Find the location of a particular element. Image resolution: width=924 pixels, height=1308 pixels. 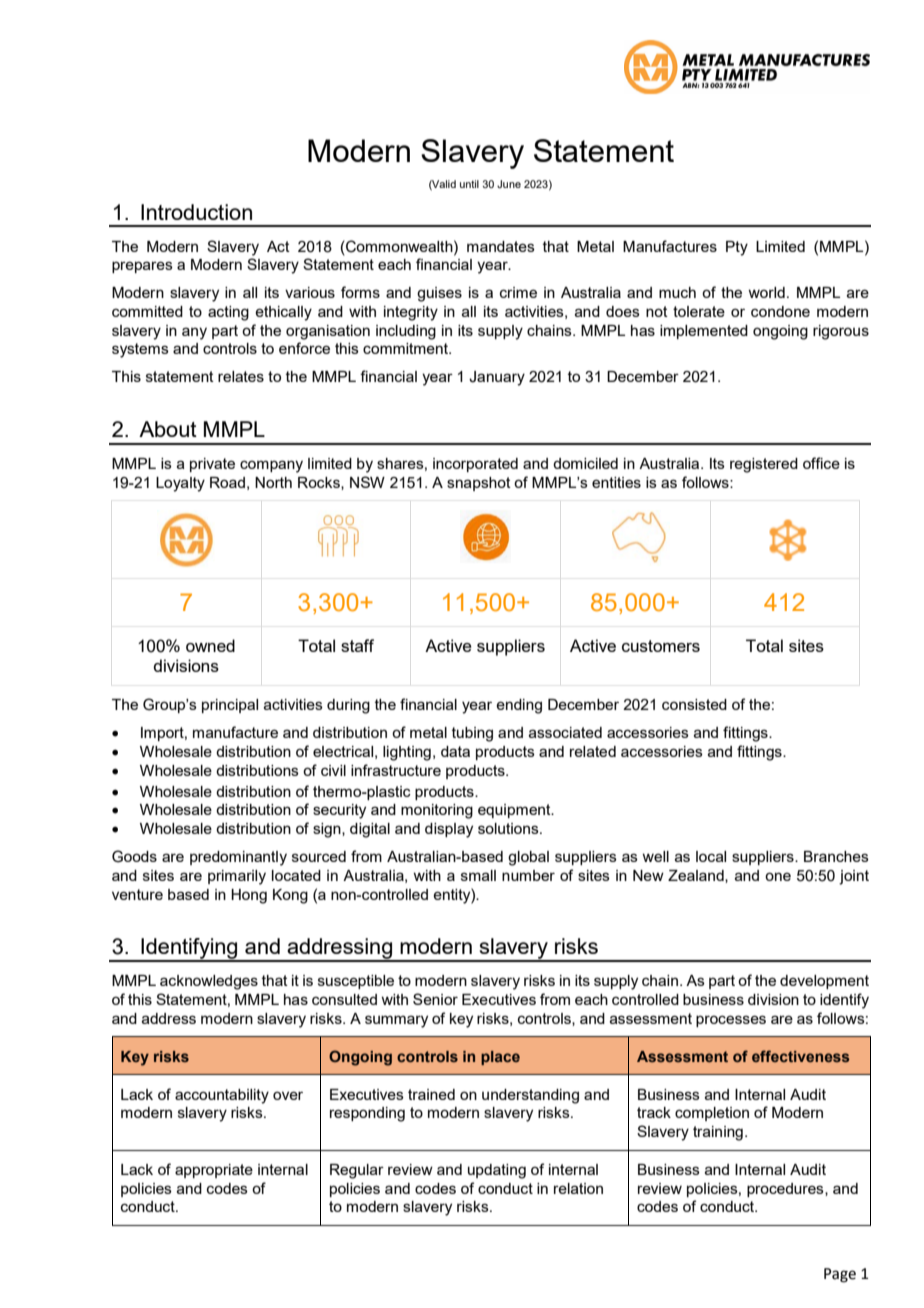

Pty is located at coordinates (737, 248).
